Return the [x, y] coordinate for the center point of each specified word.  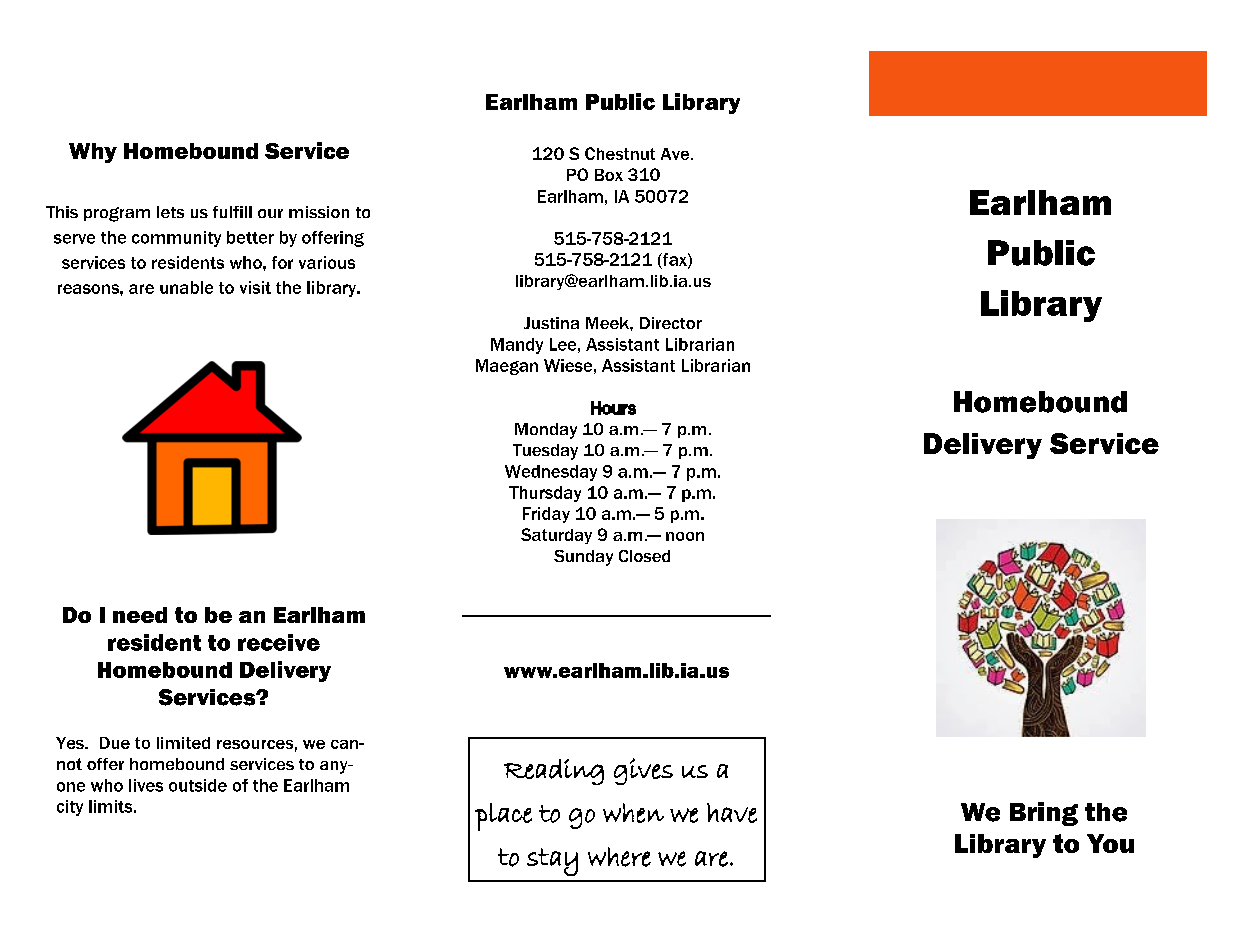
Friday [546, 515]
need [140, 615]
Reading [554, 772]
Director [671, 323]
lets [170, 212]
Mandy [517, 346]
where [619, 857]
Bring [1044, 814]
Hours [613, 408]
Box [609, 175]
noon [685, 536]
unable [186, 287]
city [70, 808]
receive [279, 642]
